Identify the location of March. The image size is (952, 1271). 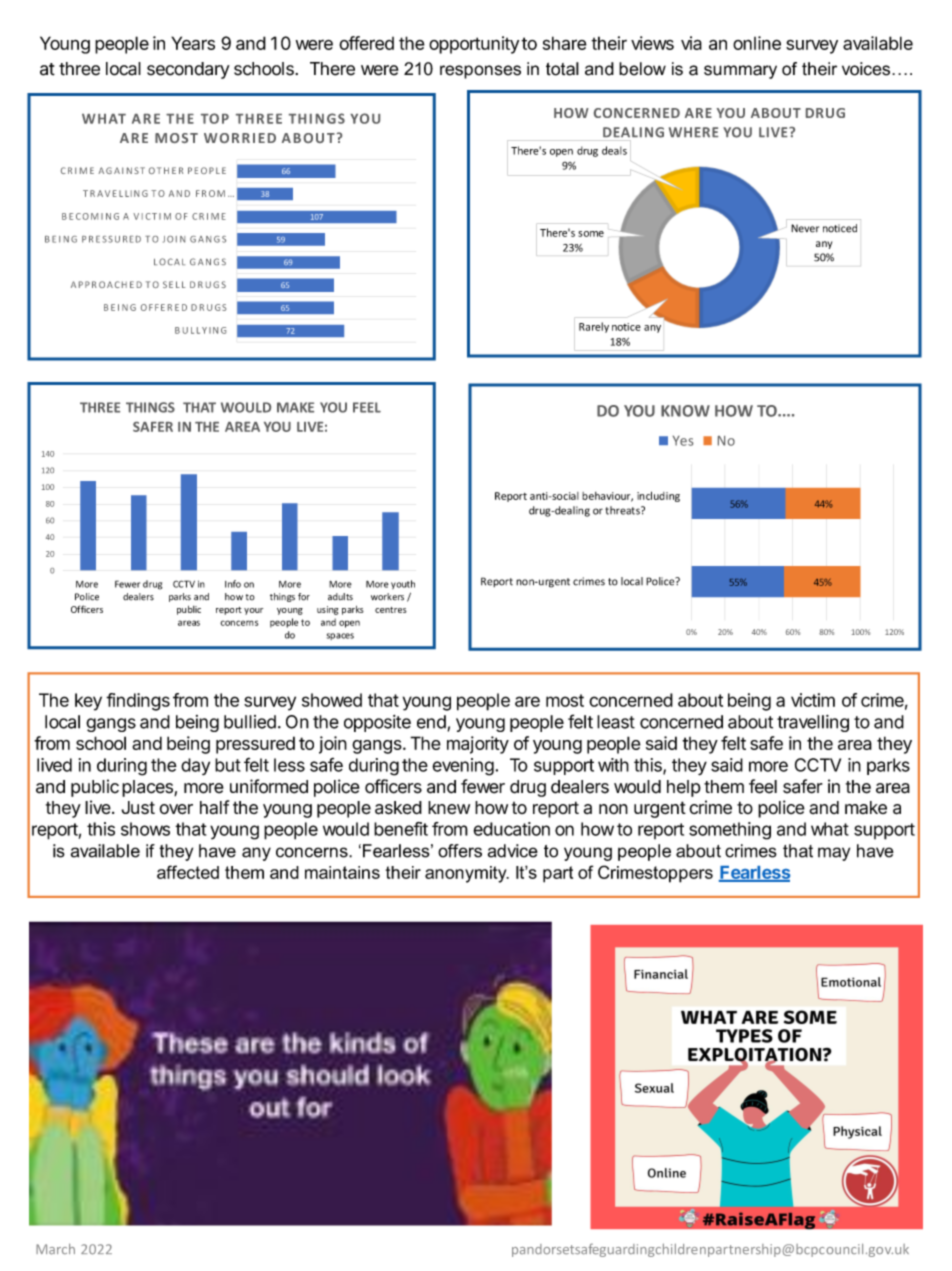
(55, 1249).
